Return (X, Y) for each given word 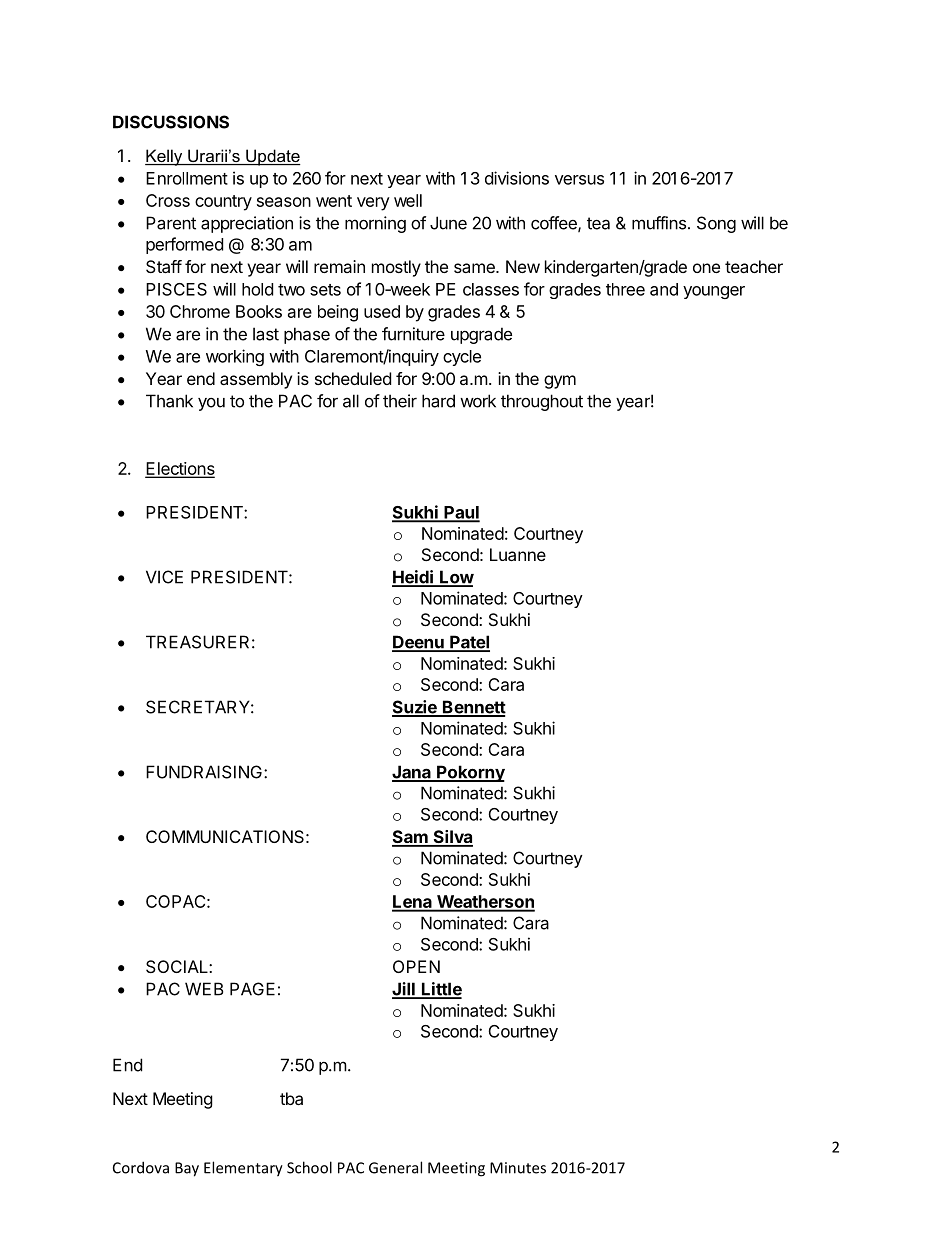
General (395, 1167)
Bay (187, 1169)
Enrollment (187, 178)
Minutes (518, 1168)
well (408, 200)
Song (716, 224)
